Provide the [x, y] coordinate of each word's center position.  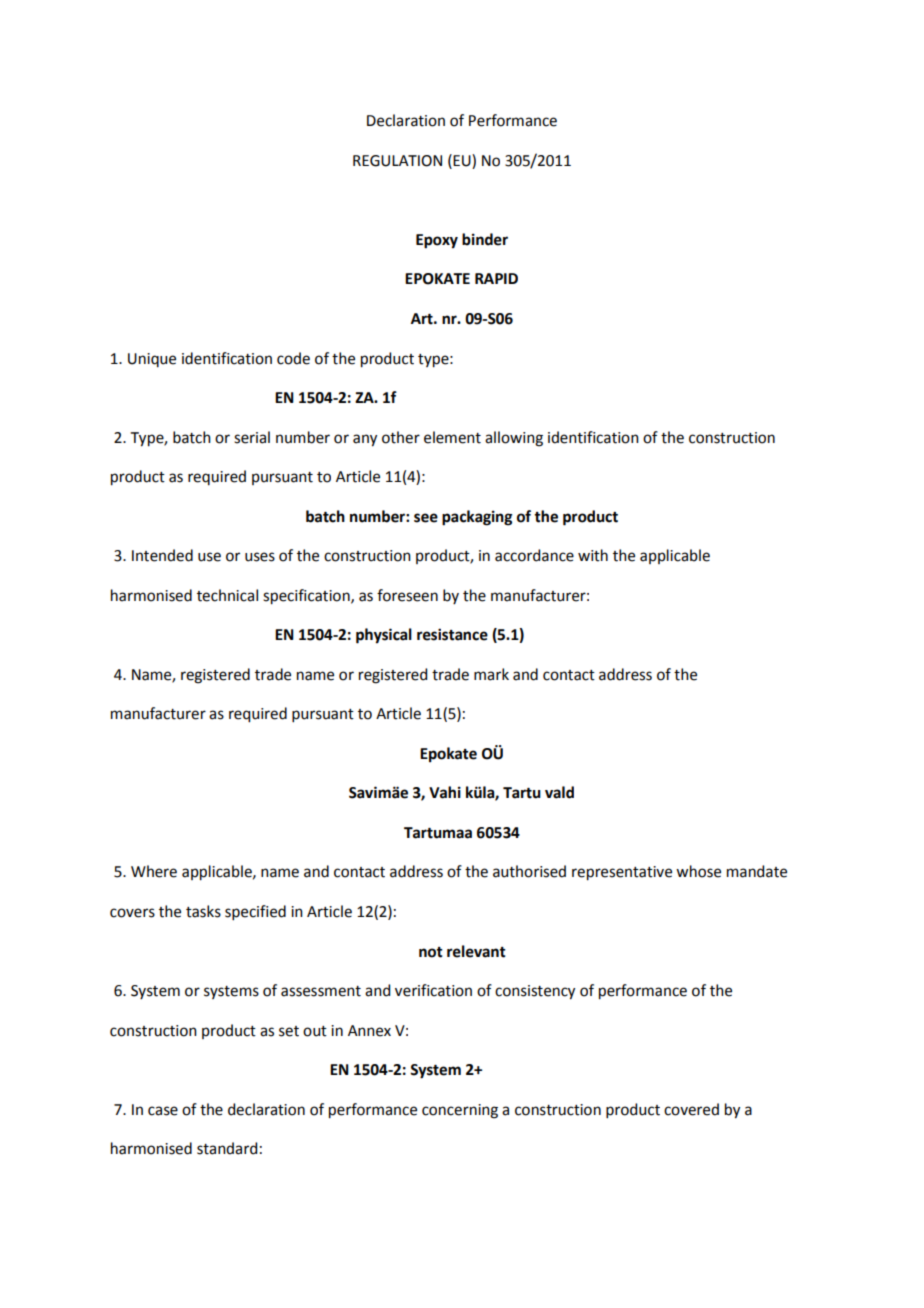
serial [252, 437]
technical [227, 595]
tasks [203, 911]
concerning [460, 1111]
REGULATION [397, 161]
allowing [514, 439]
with [593, 555]
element [452, 437]
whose [698, 871]
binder [485, 239]
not [431, 952]
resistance [452, 634]
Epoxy [437, 241]
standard [227, 1148]
